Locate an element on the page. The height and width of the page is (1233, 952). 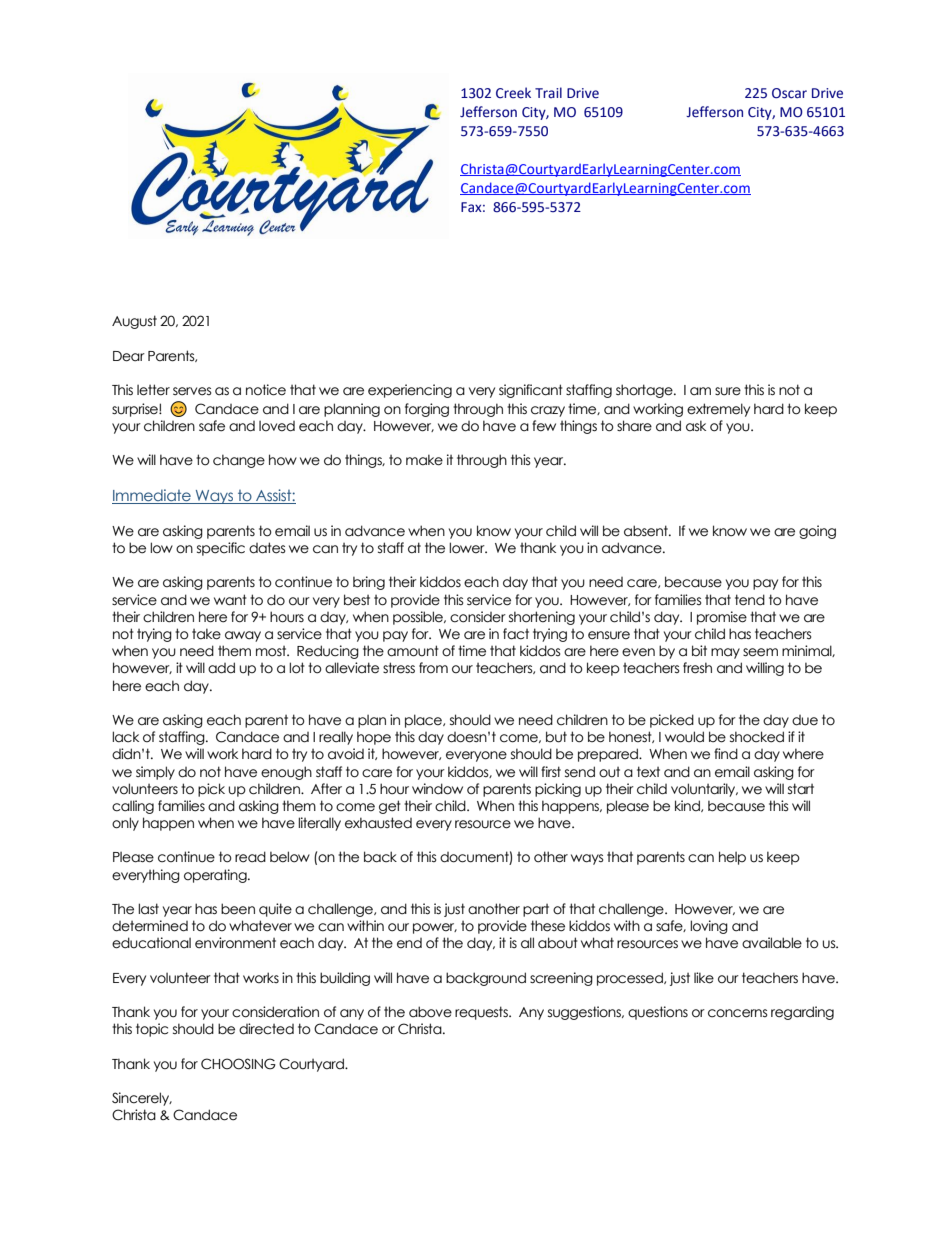
significant is located at coordinates (531, 391).
